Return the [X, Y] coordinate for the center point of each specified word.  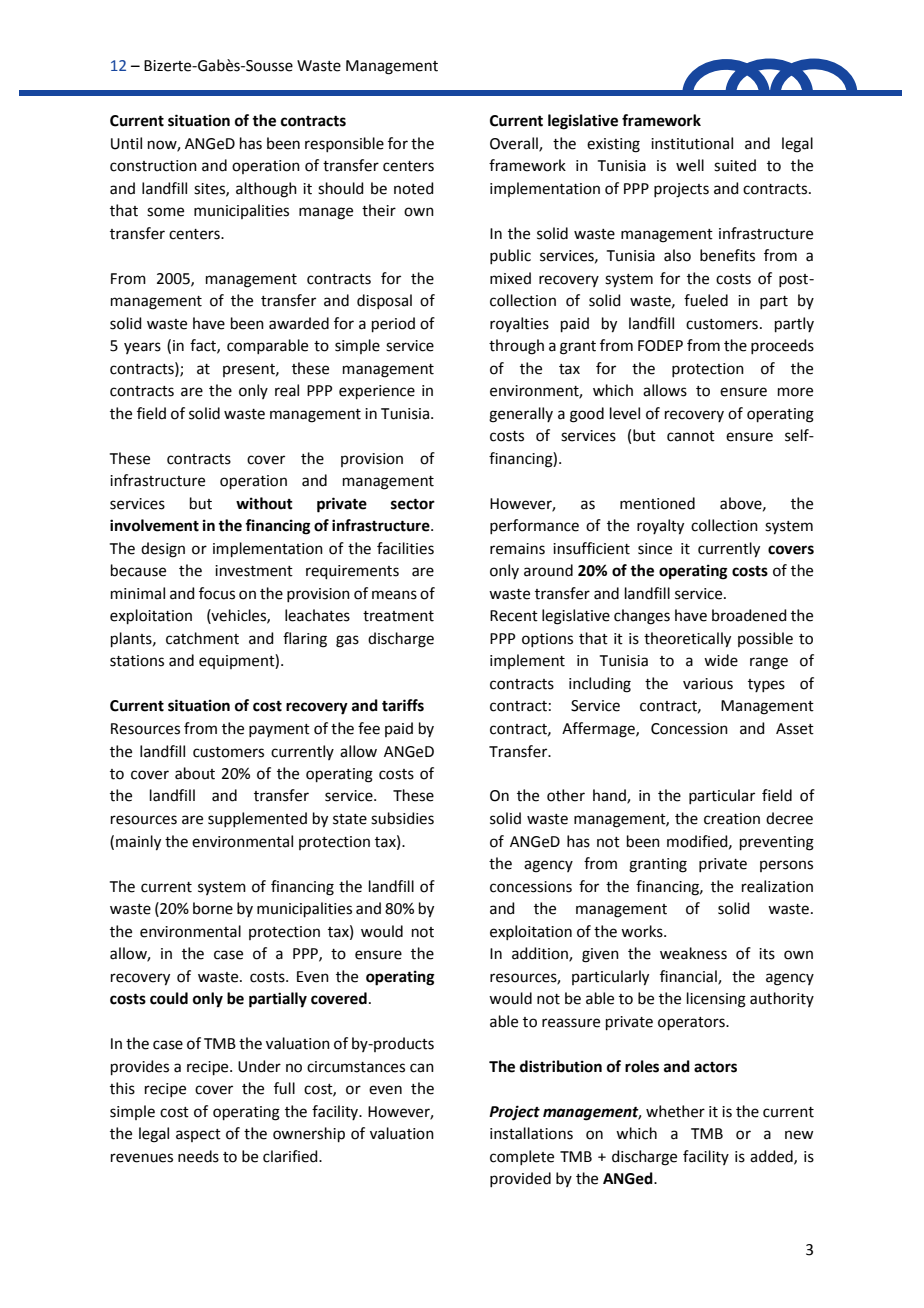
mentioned [657, 503]
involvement [154, 525]
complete [522, 1157]
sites [210, 189]
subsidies [402, 818]
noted [414, 188]
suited [735, 165]
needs [198, 1156]
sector [413, 504]
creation [732, 819]
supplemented [257, 819]
